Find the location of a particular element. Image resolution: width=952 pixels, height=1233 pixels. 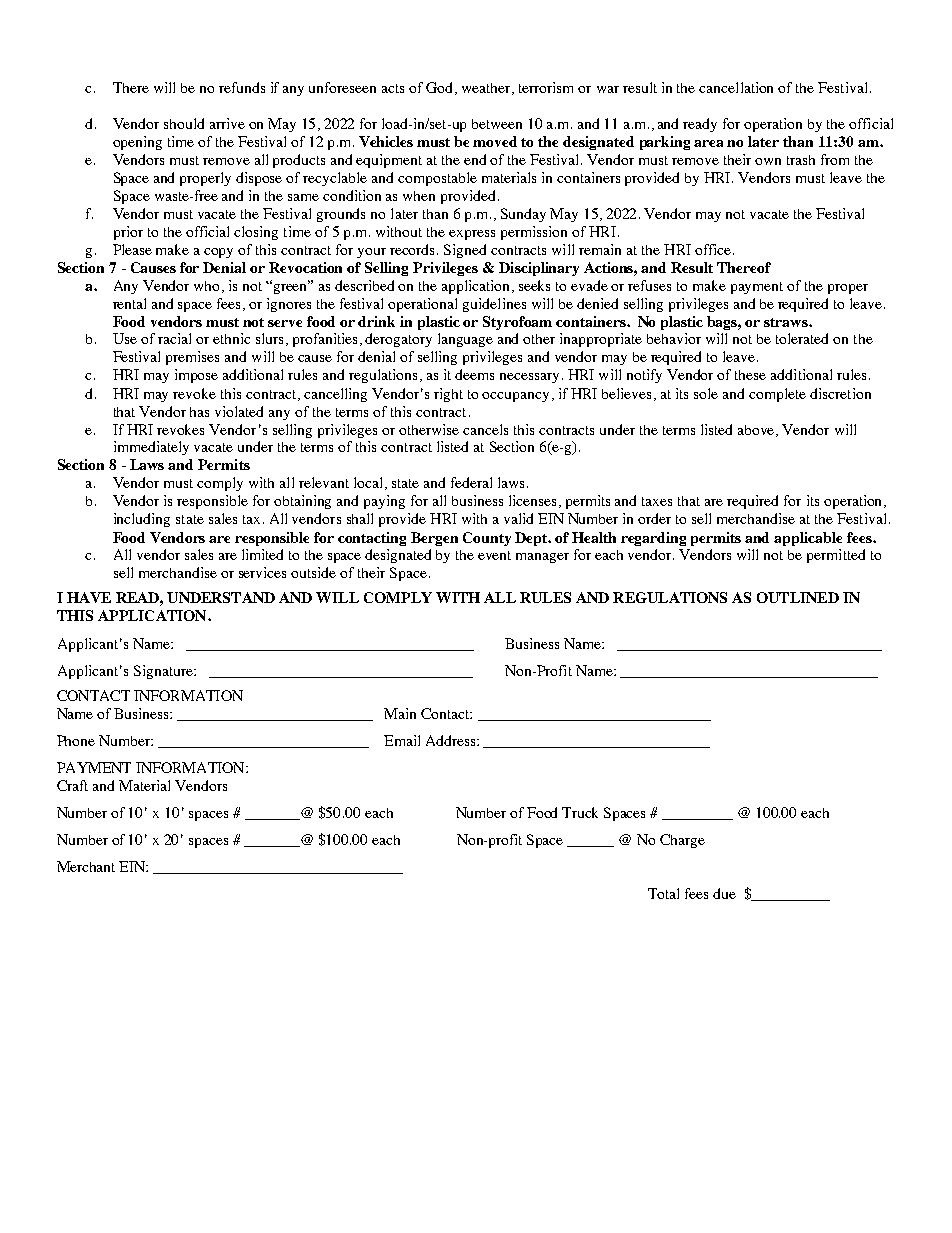

between is located at coordinates (497, 124).
